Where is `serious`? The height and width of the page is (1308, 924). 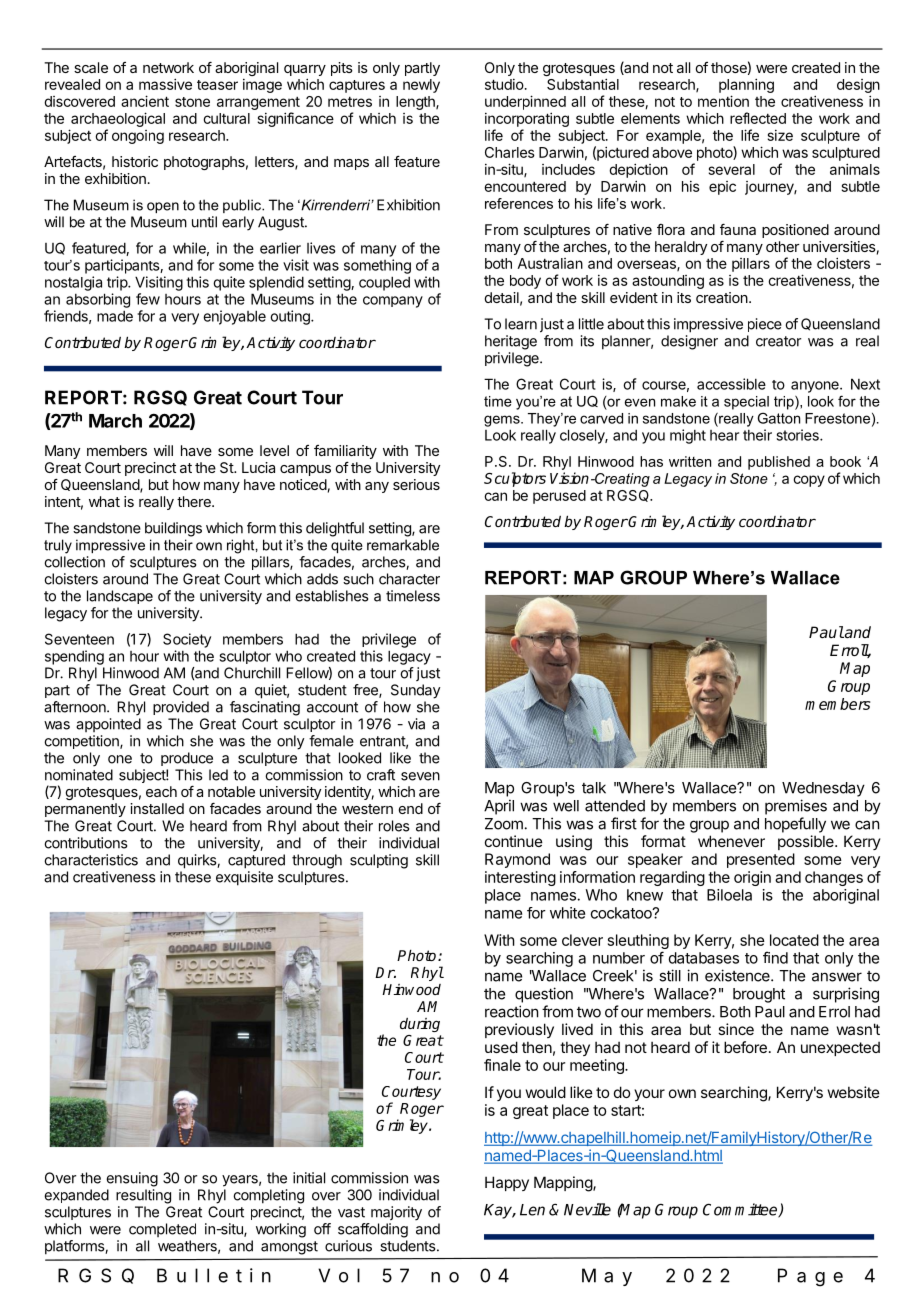 serious is located at coordinates (416, 484).
